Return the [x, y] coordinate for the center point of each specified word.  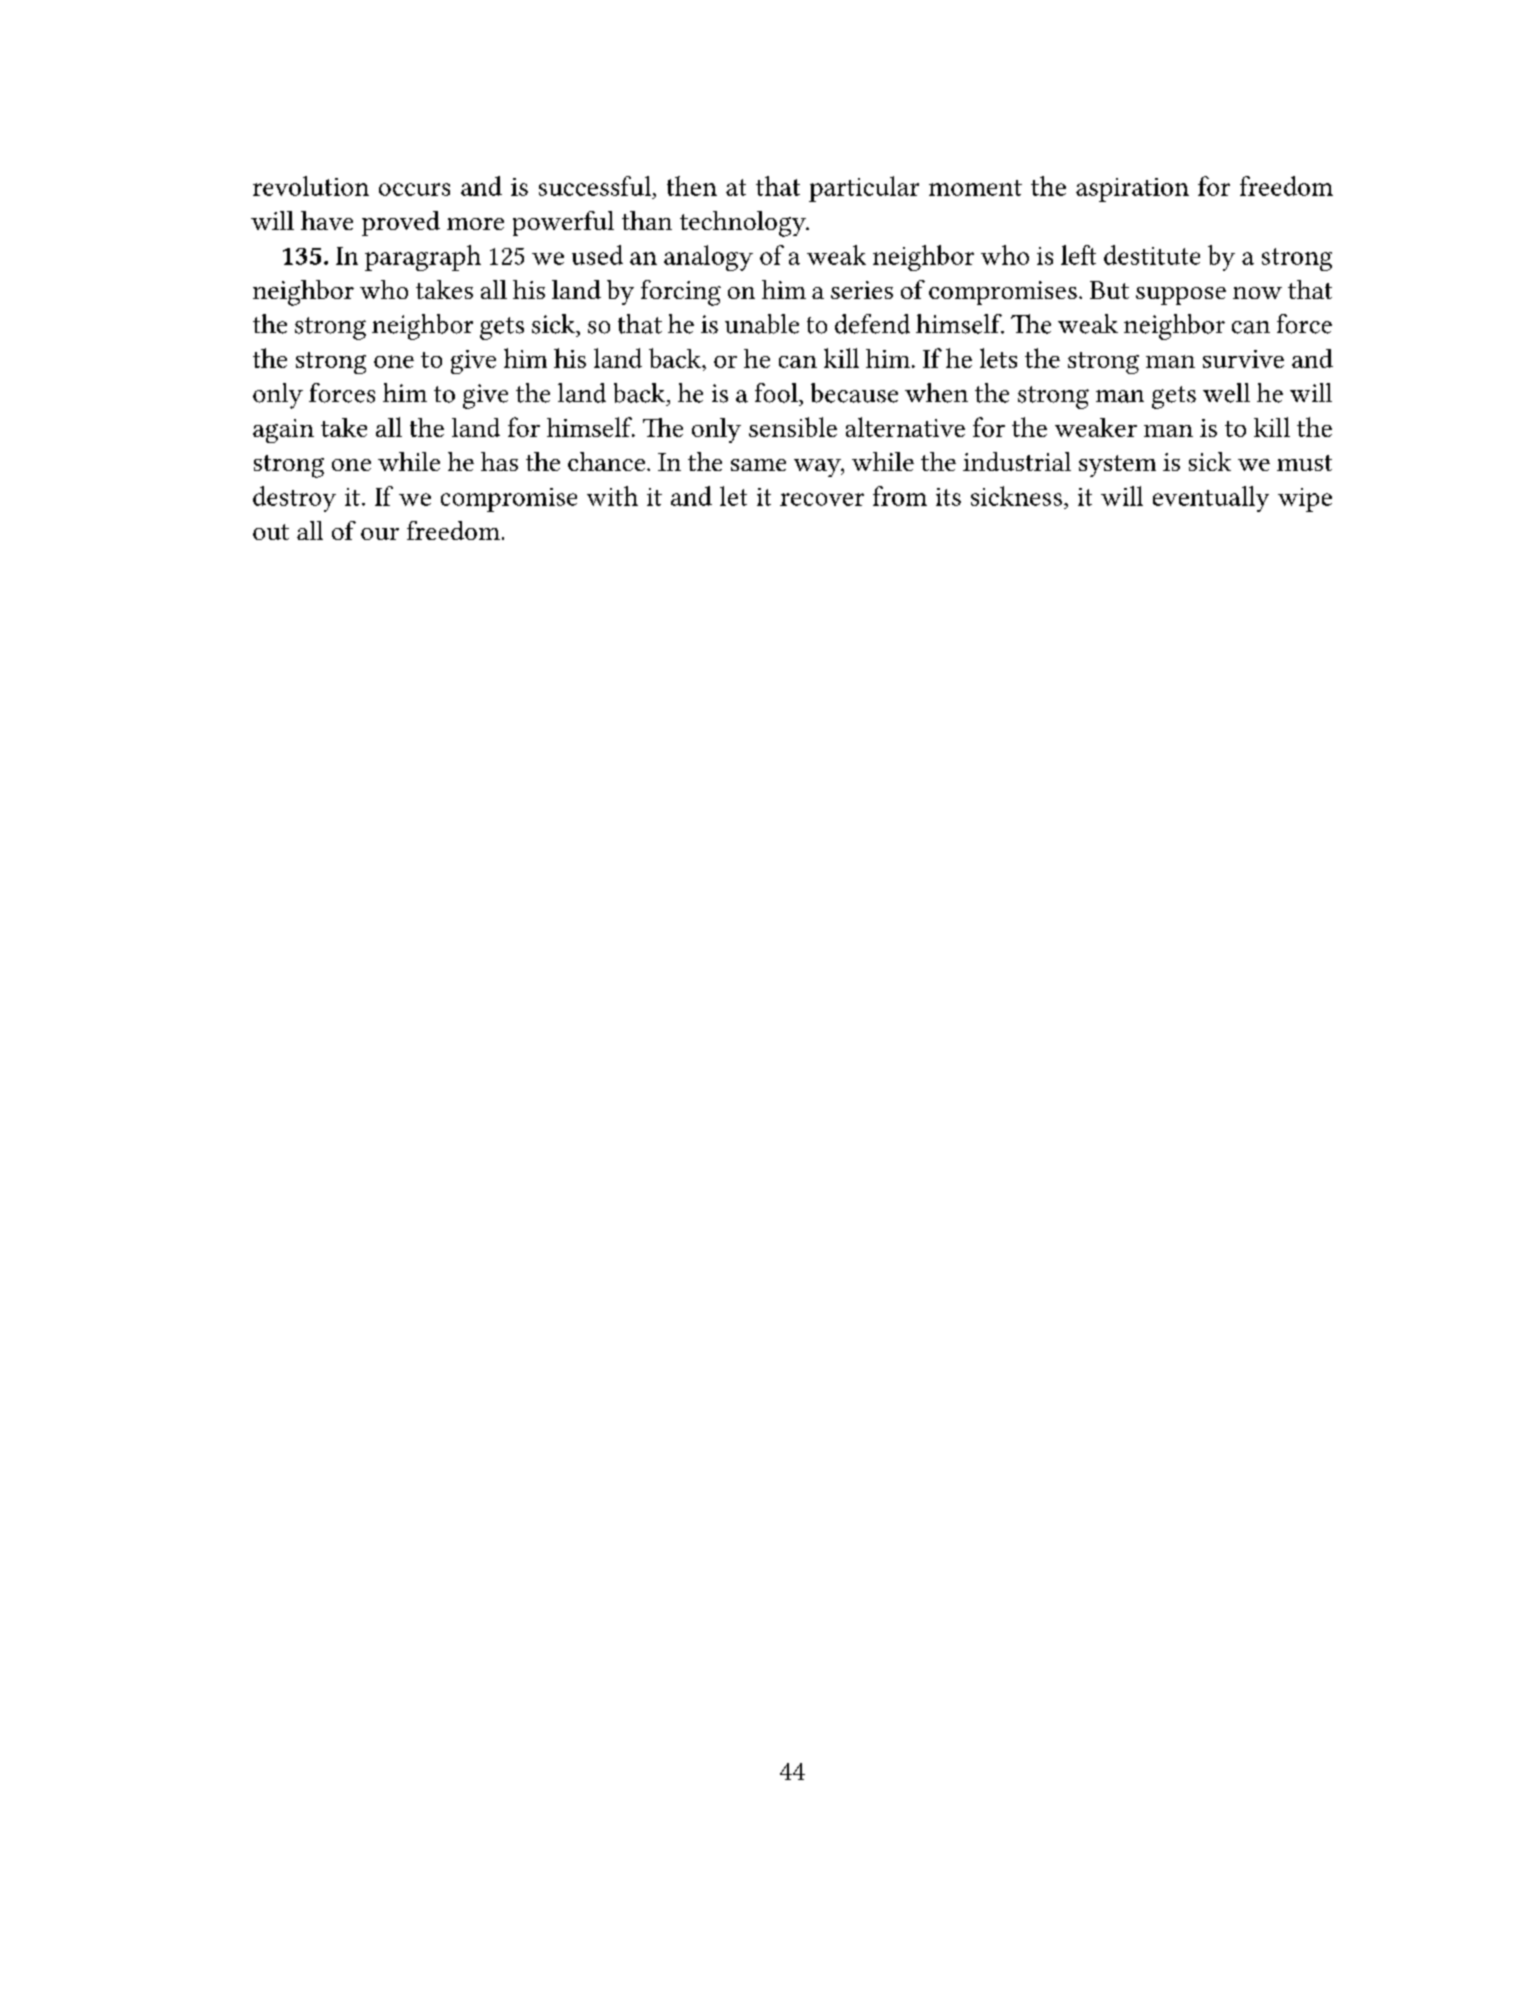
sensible [793, 427]
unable [762, 324]
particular [864, 189]
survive [1243, 359]
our [380, 534]
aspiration [1132, 190]
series [862, 290]
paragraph [423, 258]
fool [777, 393]
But [1109, 290]
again [283, 431]
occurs [414, 189]
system [1117, 466]
